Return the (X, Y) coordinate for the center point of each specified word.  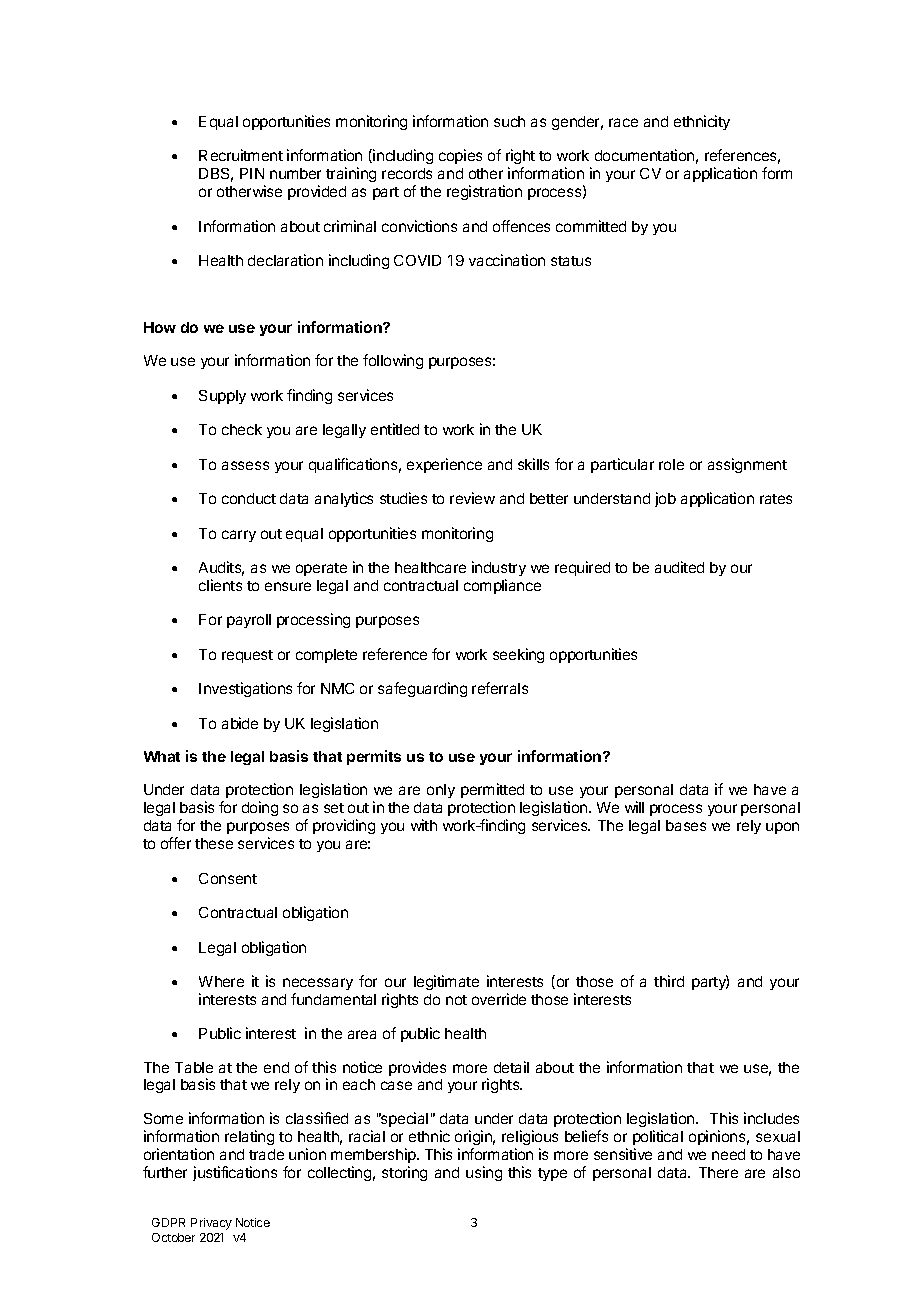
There (718, 1172)
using (484, 1173)
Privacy (211, 1224)
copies (460, 156)
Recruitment (241, 155)
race (623, 122)
